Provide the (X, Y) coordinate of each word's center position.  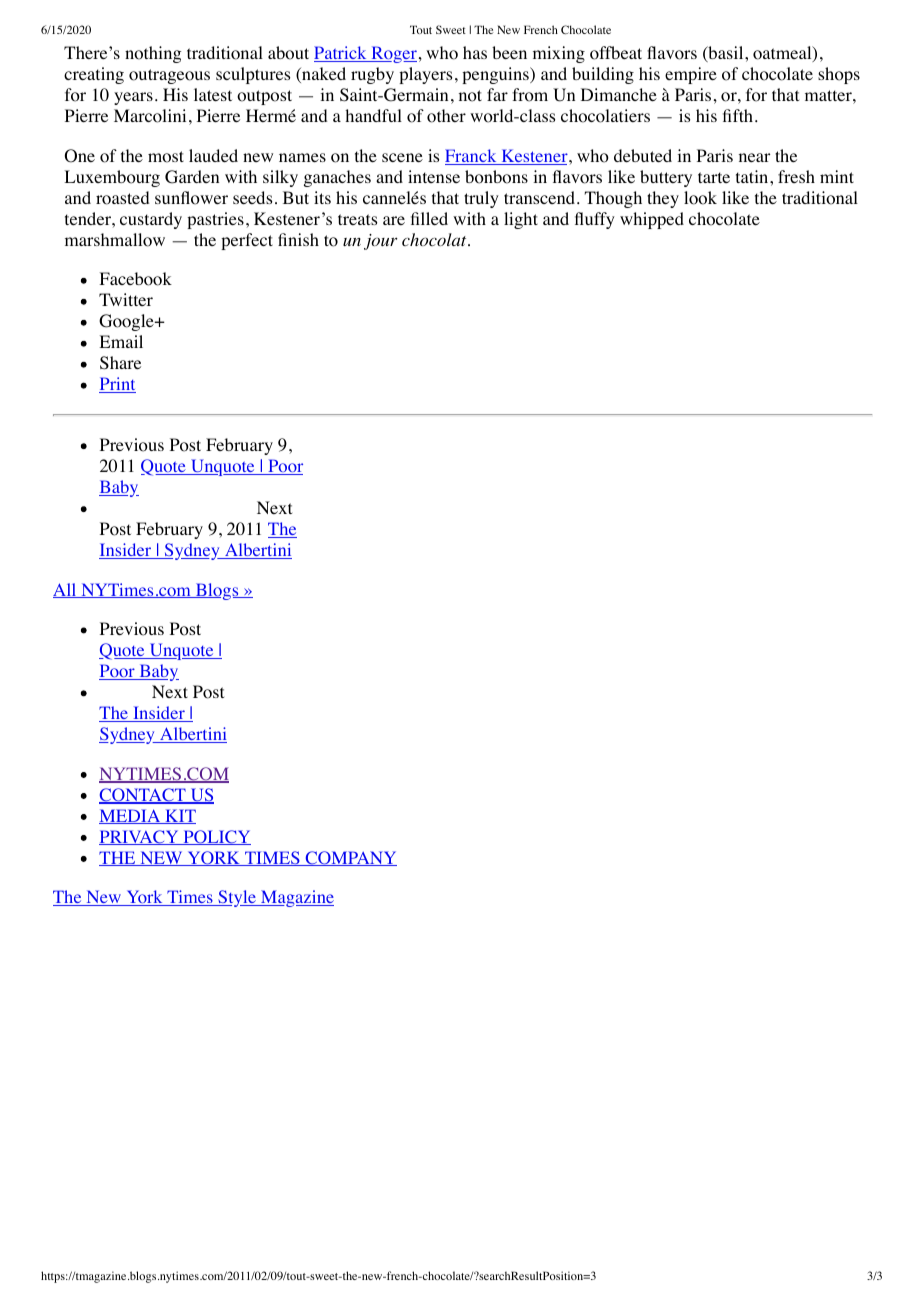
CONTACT (143, 796)
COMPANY (350, 858)
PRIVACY (140, 837)
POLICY (216, 837)
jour (381, 242)
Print (117, 385)
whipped (652, 220)
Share (120, 363)
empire (691, 75)
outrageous (169, 76)
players (425, 75)
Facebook (135, 279)
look (700, 198)
